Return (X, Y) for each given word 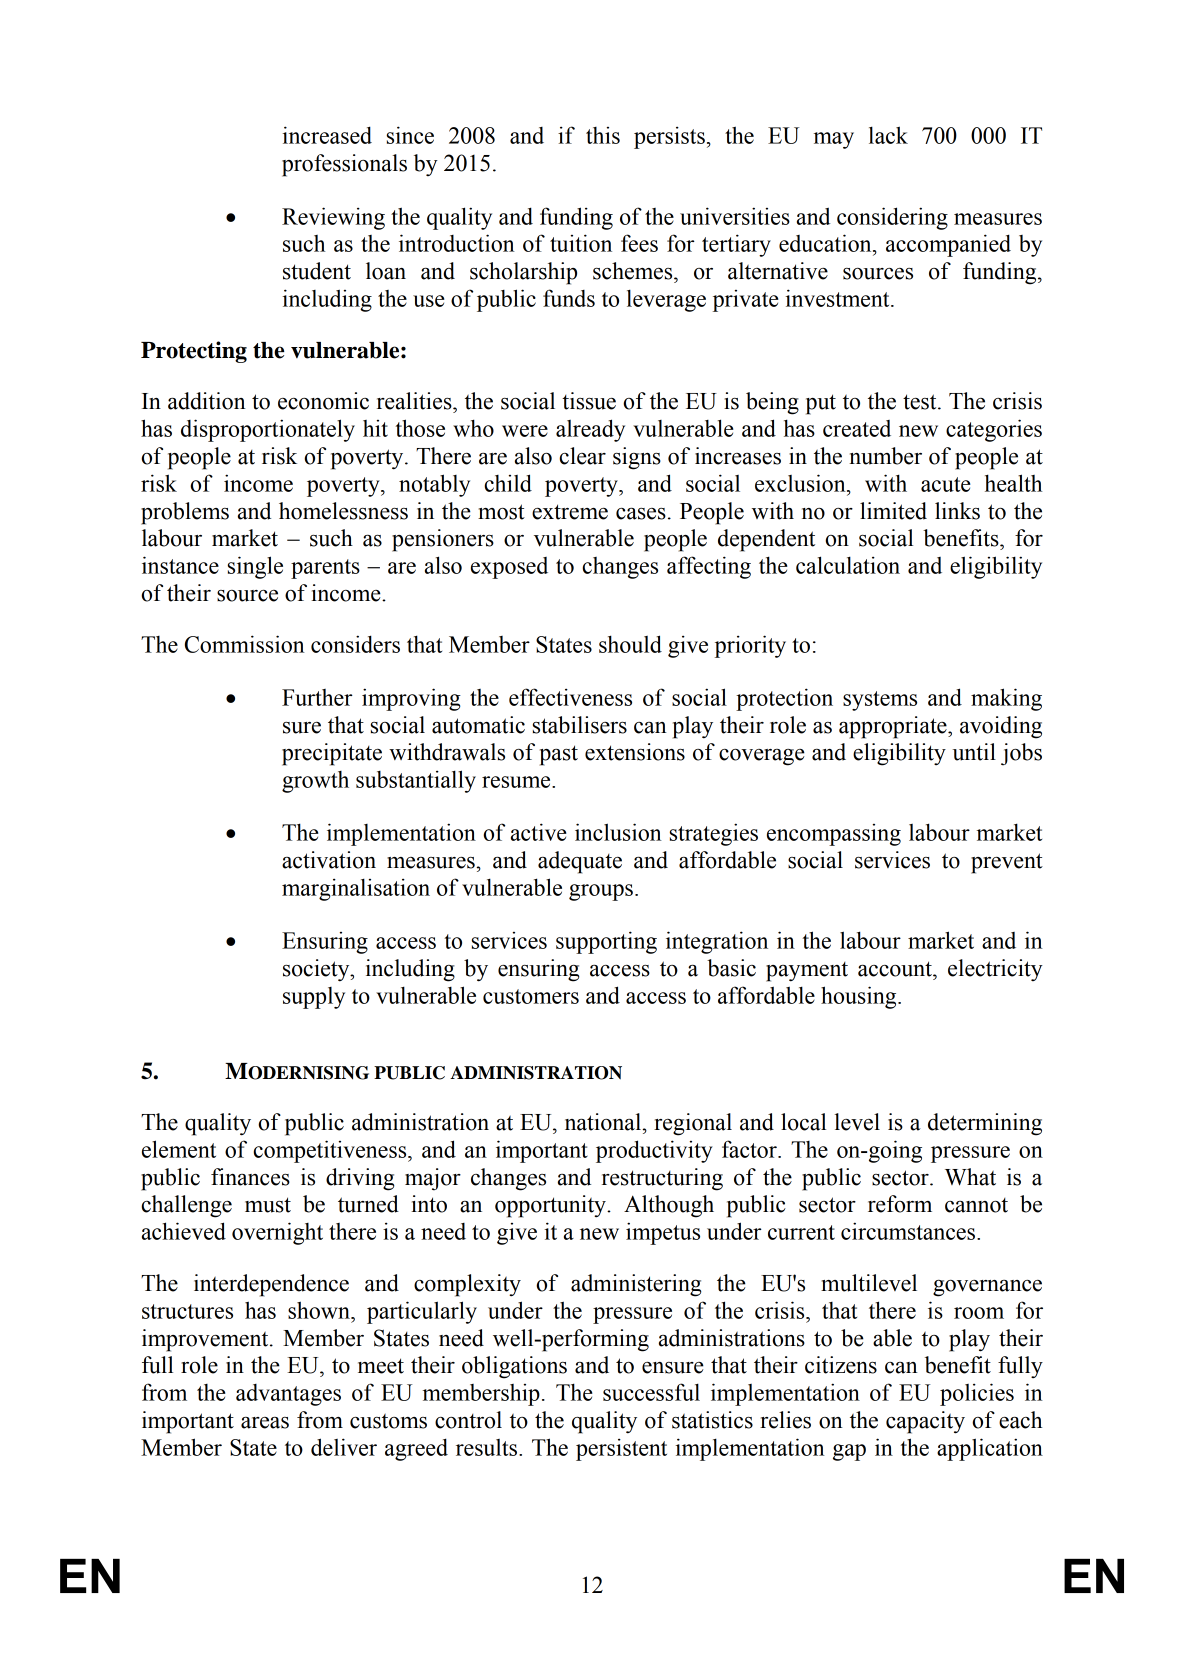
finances (250, 1177)
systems (880, 701)
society (317, 970)
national (603, 1122)
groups (601, 892)
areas (265, 1423)
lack (888, 135)
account (896, 969)
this (603, 135)
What (970, 1177)
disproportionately (268, 430)
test (921, 402)
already (590, 430)
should (630, 644)
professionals (344, 165)
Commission (245, 644)
